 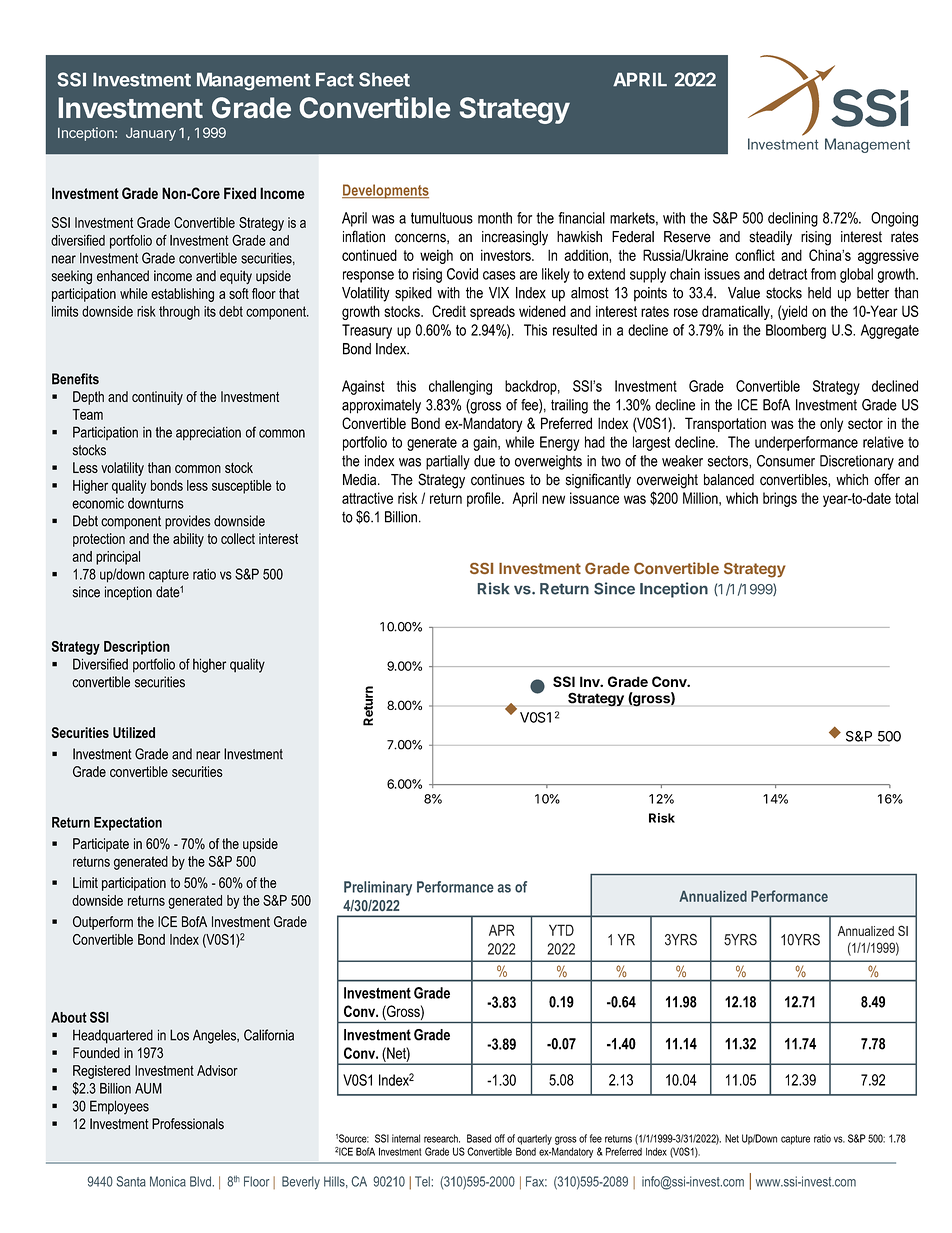 I want to click on Description, so click(x=137, y=648).
